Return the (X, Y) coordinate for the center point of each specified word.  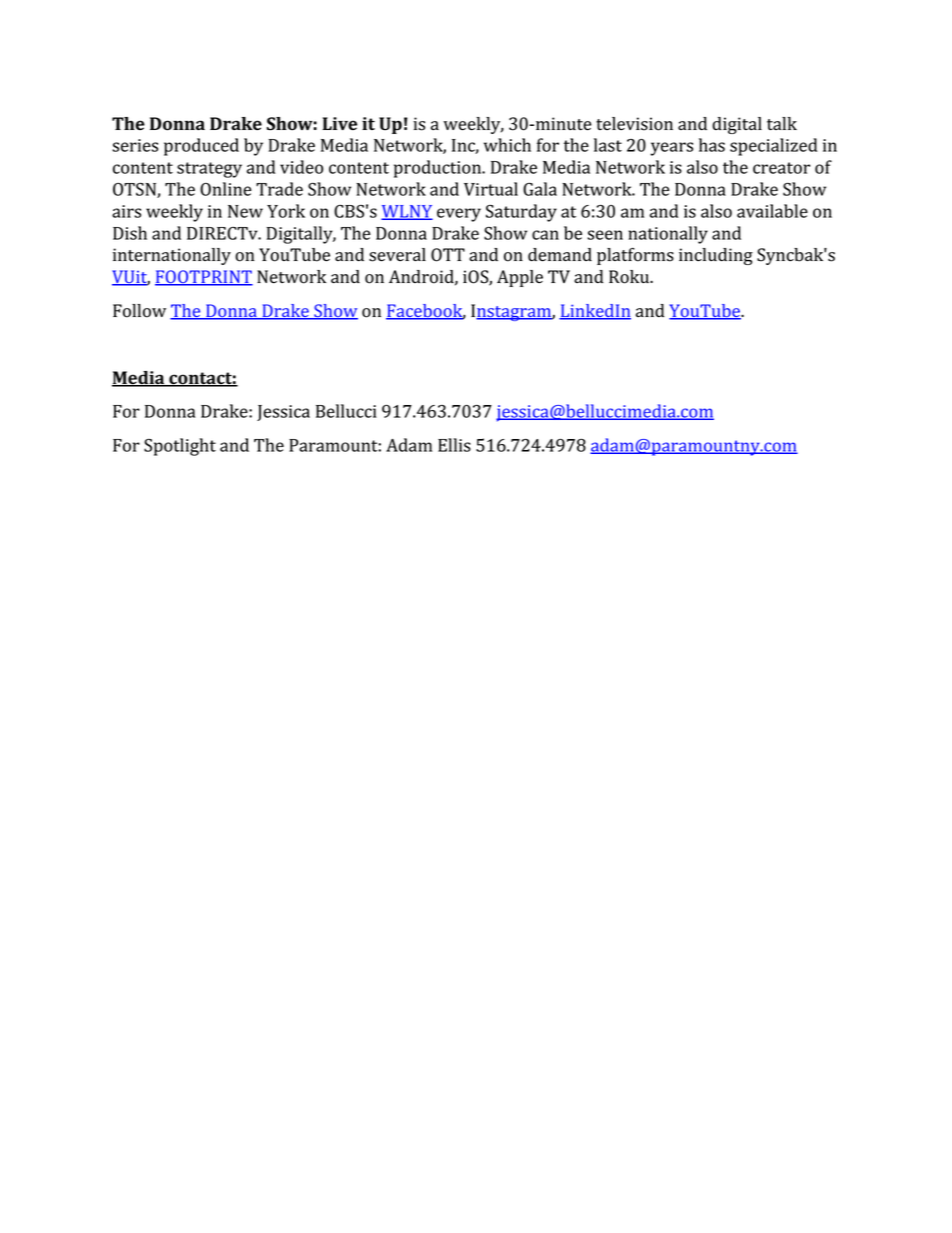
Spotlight (180, 447)
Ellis (454, 445)
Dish (130, 233)
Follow (139, 311)
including (716, 256)
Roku (630, 277)
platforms (635, 256)
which (507, 145)
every (459, 215)
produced (201, 147)
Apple (520, 278)
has (712, 145)
